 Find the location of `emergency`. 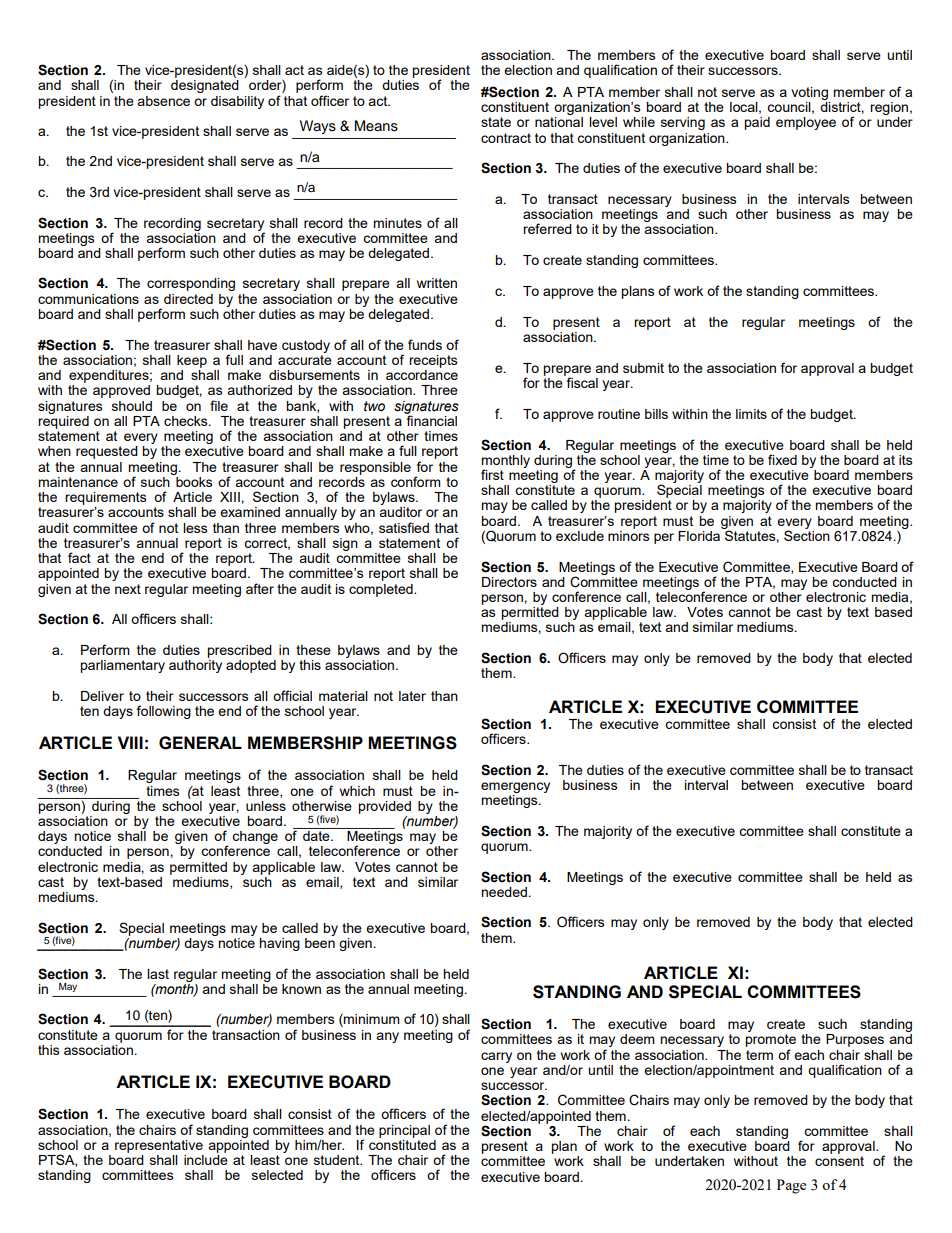

emergency is located at coordinates (515, 789).
